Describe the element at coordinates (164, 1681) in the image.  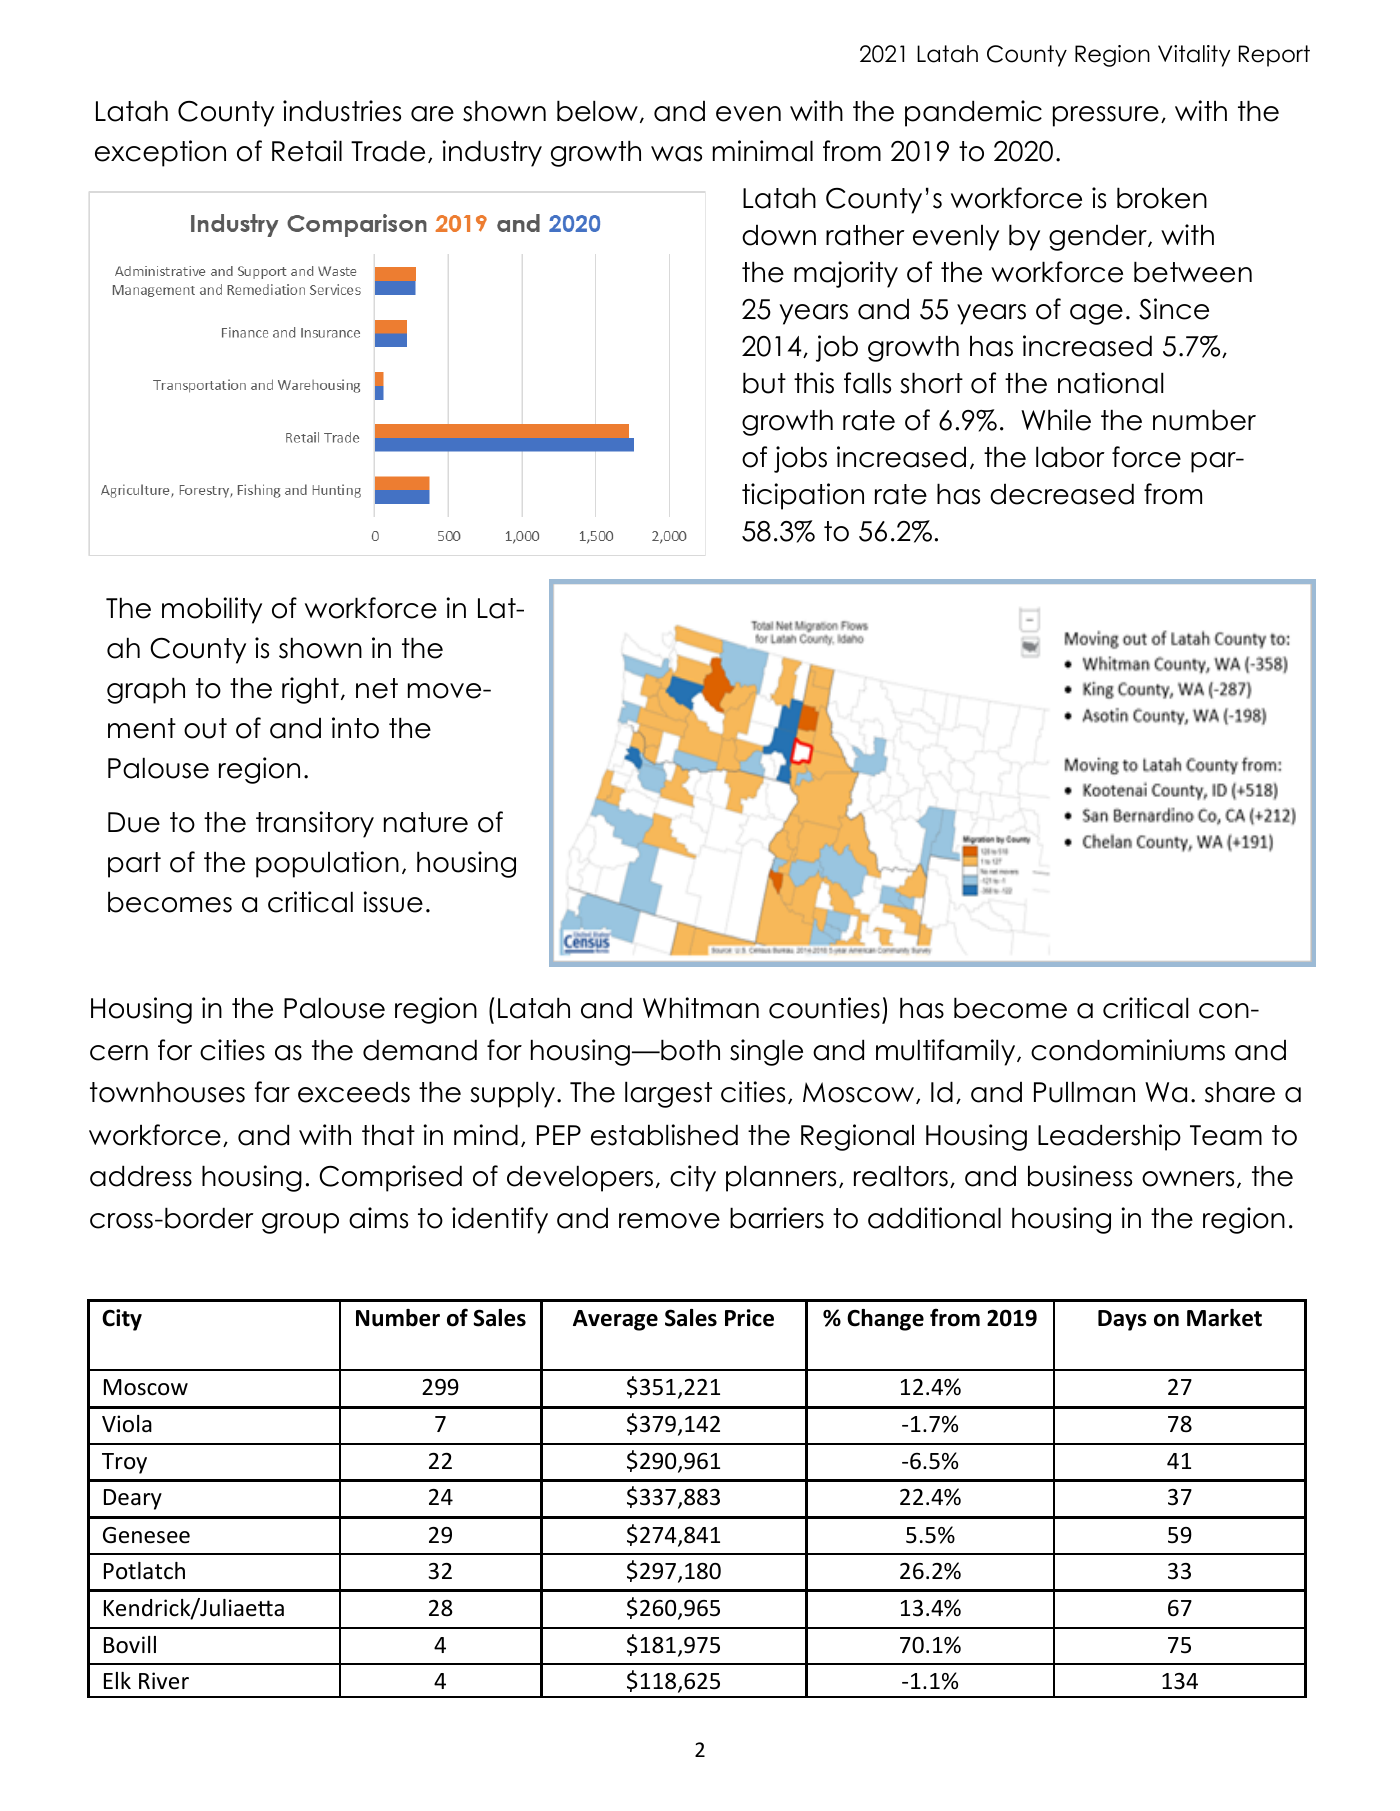
I see `River` at that location.
